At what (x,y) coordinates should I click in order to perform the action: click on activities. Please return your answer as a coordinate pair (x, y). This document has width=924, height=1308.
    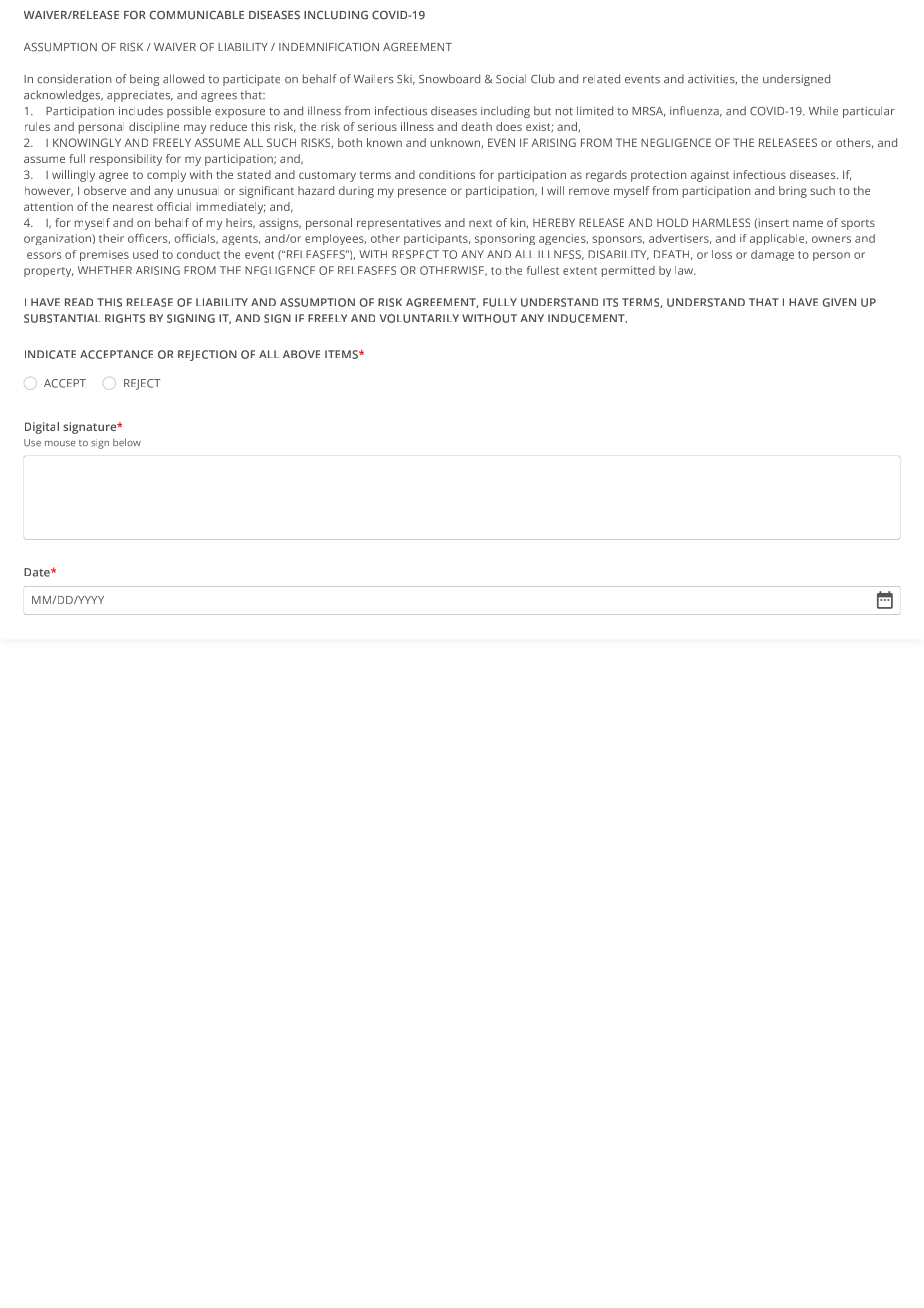
    Looking at the image, I should click on (712, 80).
